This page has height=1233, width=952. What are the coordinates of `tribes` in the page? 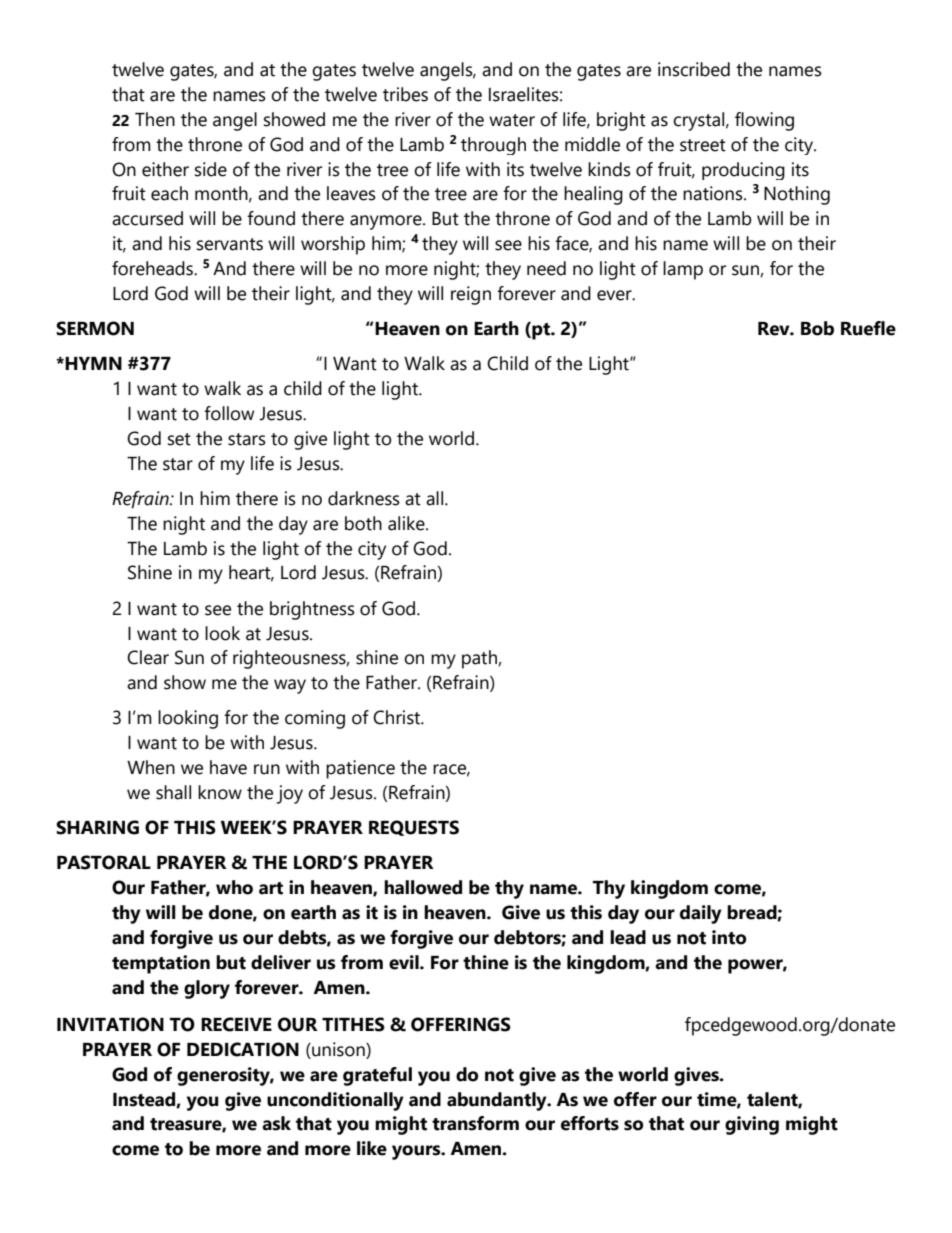 It's located at (405, 94).
